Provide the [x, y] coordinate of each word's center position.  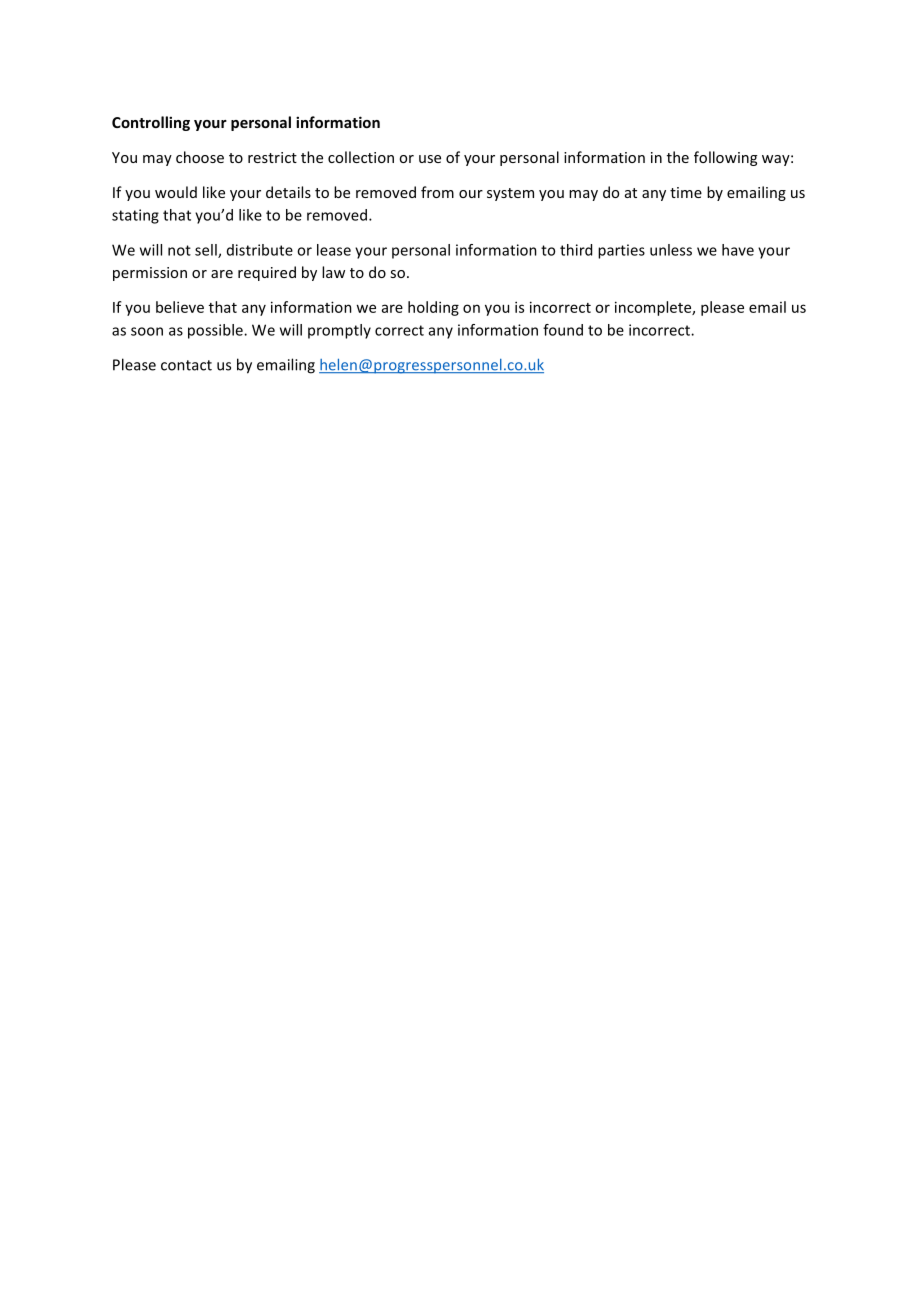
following [725, 158]
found [563, 330]
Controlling [151, 123]
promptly [339, 331]
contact [186, 365]
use [430, 159]
